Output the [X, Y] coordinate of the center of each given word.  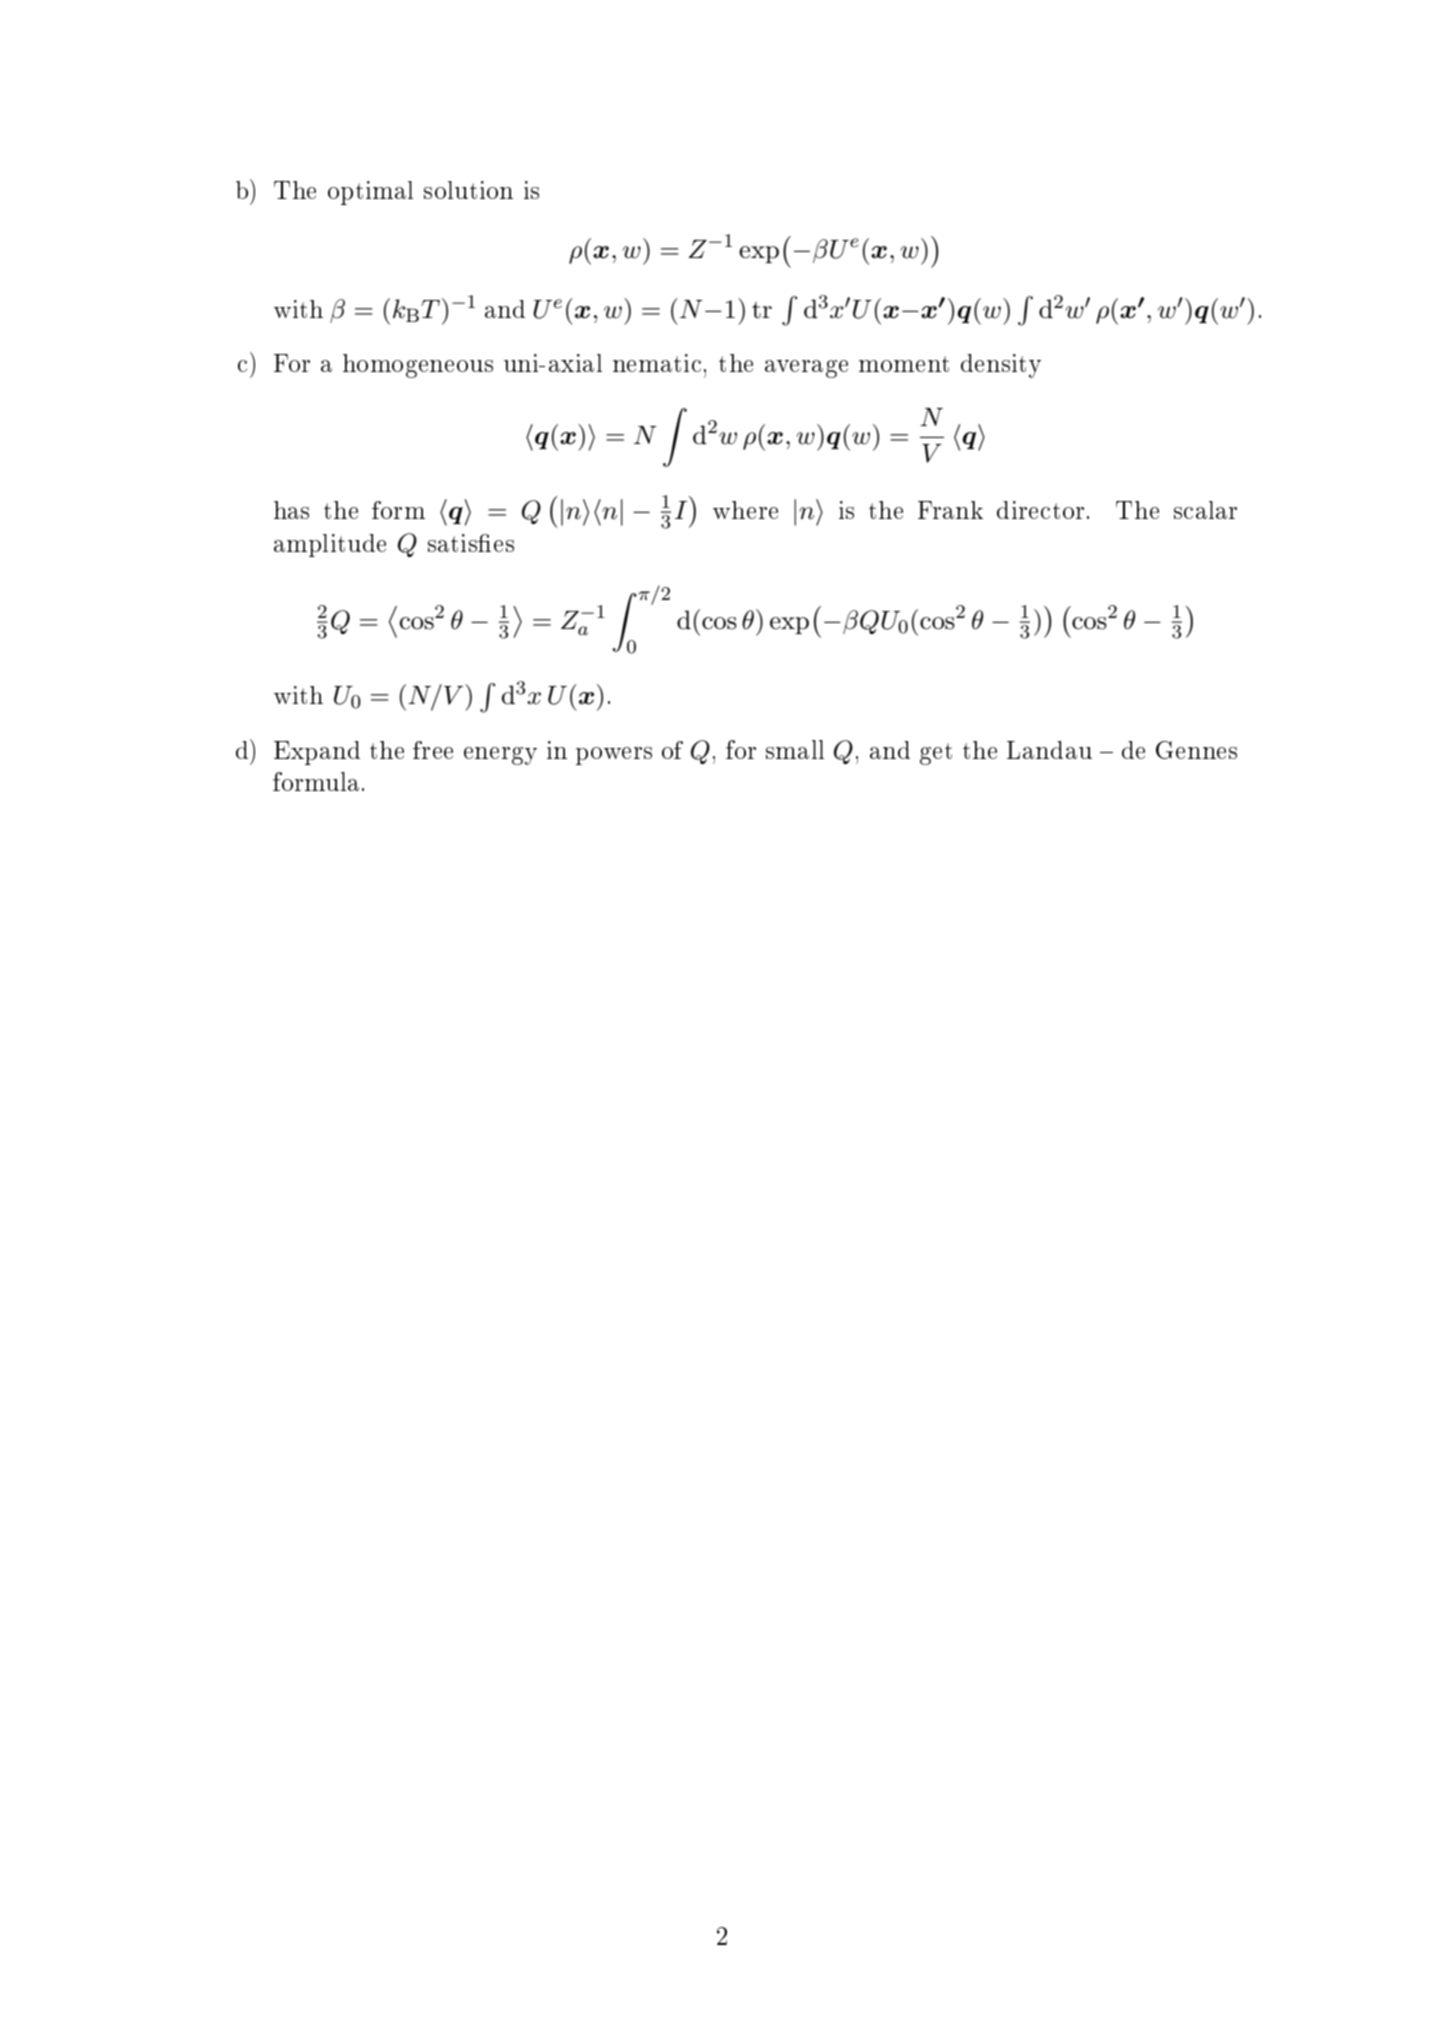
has [291, 510]
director [1040, 510]
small [795, 749]
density [1001, 366]
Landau [1049, 750]
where [745, 510]
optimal [370, 193]
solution [468, 190]
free [433, 750]
